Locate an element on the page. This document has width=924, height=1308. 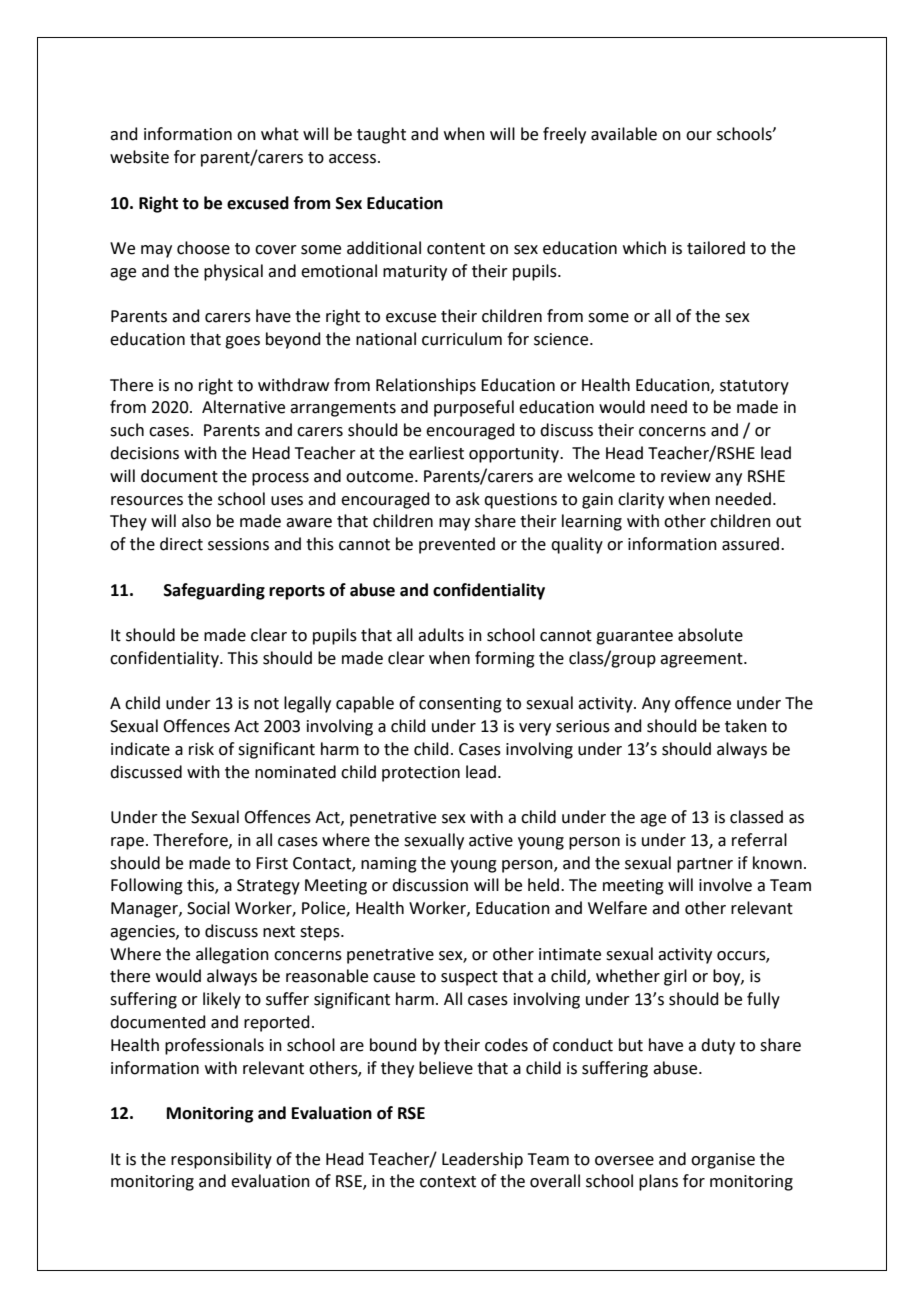
adults is located at coordinates (441, 635).
